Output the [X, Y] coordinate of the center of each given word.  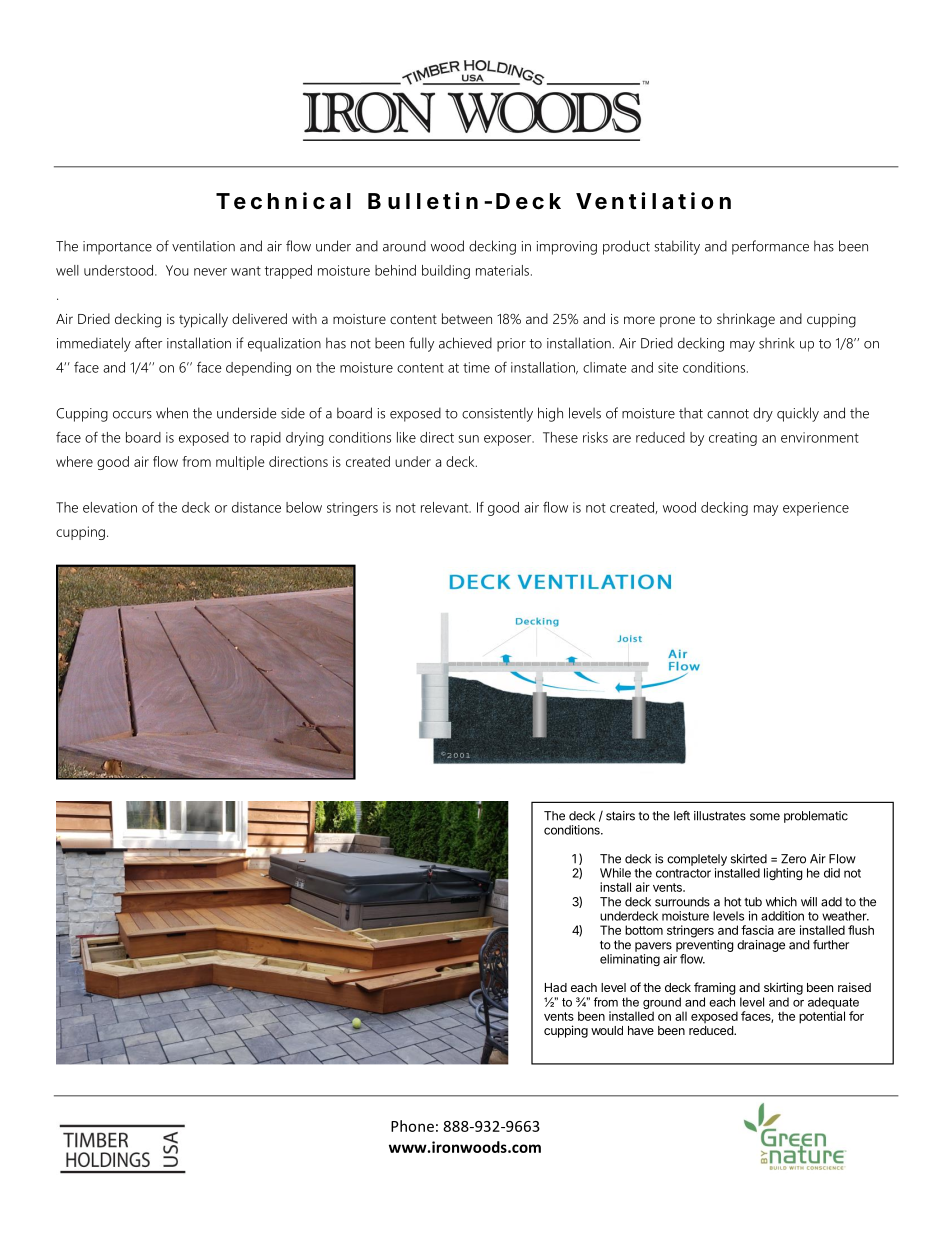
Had [556, 987]
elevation [110, 507]
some [765, 817]
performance [770, 247]
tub [753, 902]
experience [816, 509]
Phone [412, 1126]
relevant [446, 507]
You [177, 270]
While [615, 873]
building [446, 272]
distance [256, 507]
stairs [620, 816]
